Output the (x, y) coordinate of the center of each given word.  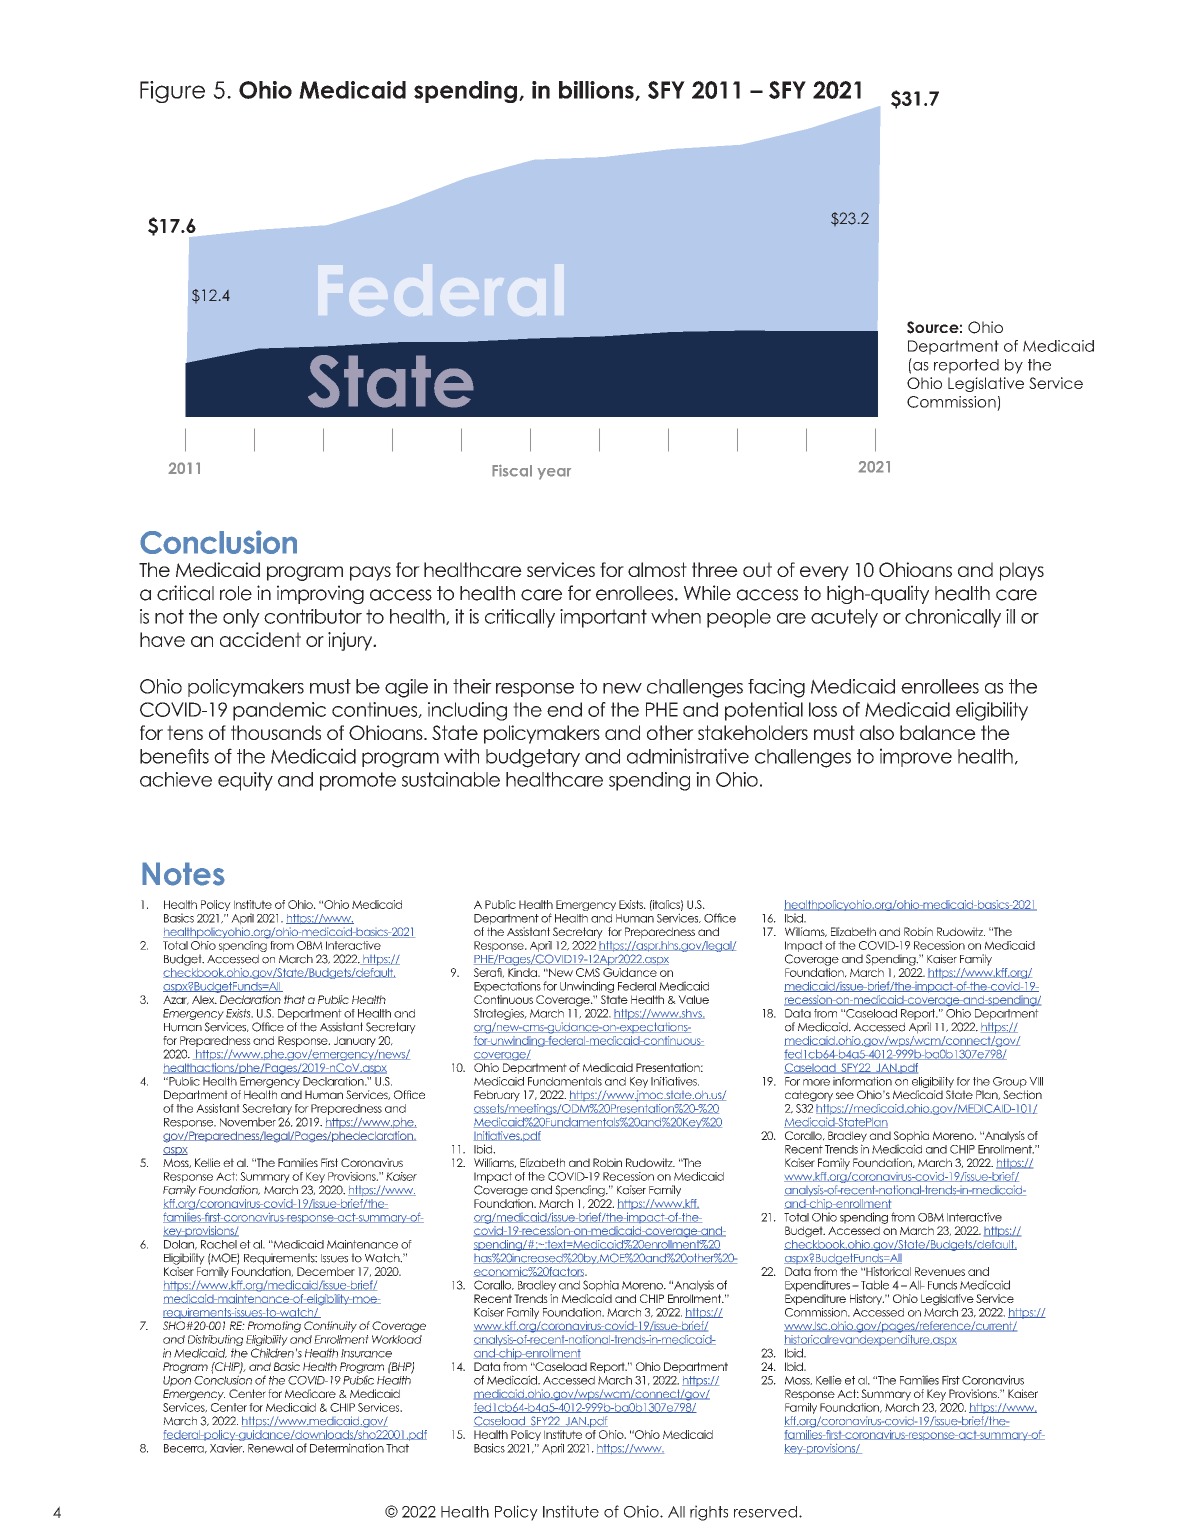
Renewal (270, 1448)
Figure (172, 92)
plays (1022, 571)
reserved (765, 1512)
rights (709, 1513)
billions (597, 91)
